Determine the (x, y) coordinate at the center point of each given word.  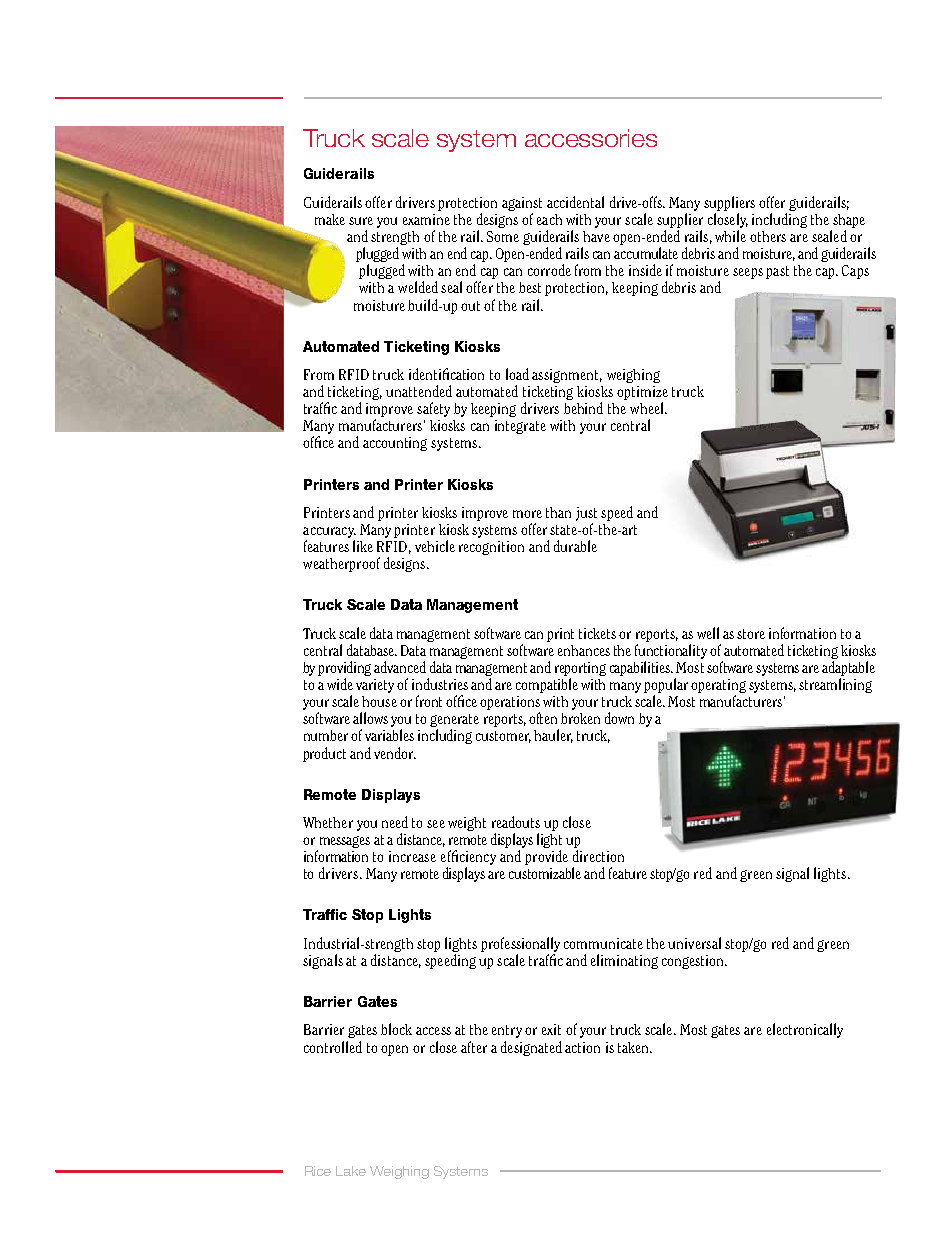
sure (361, 221)
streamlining (835, 685)
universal (694, 943)
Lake (351, 1171)
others (768, 236)
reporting (580, 669)
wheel (648, 408)
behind (583, 408)
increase (412, 856)
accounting (395, 444)
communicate (603, 943)
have (596, 236)
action (582, 1047)
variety (375, 686)
